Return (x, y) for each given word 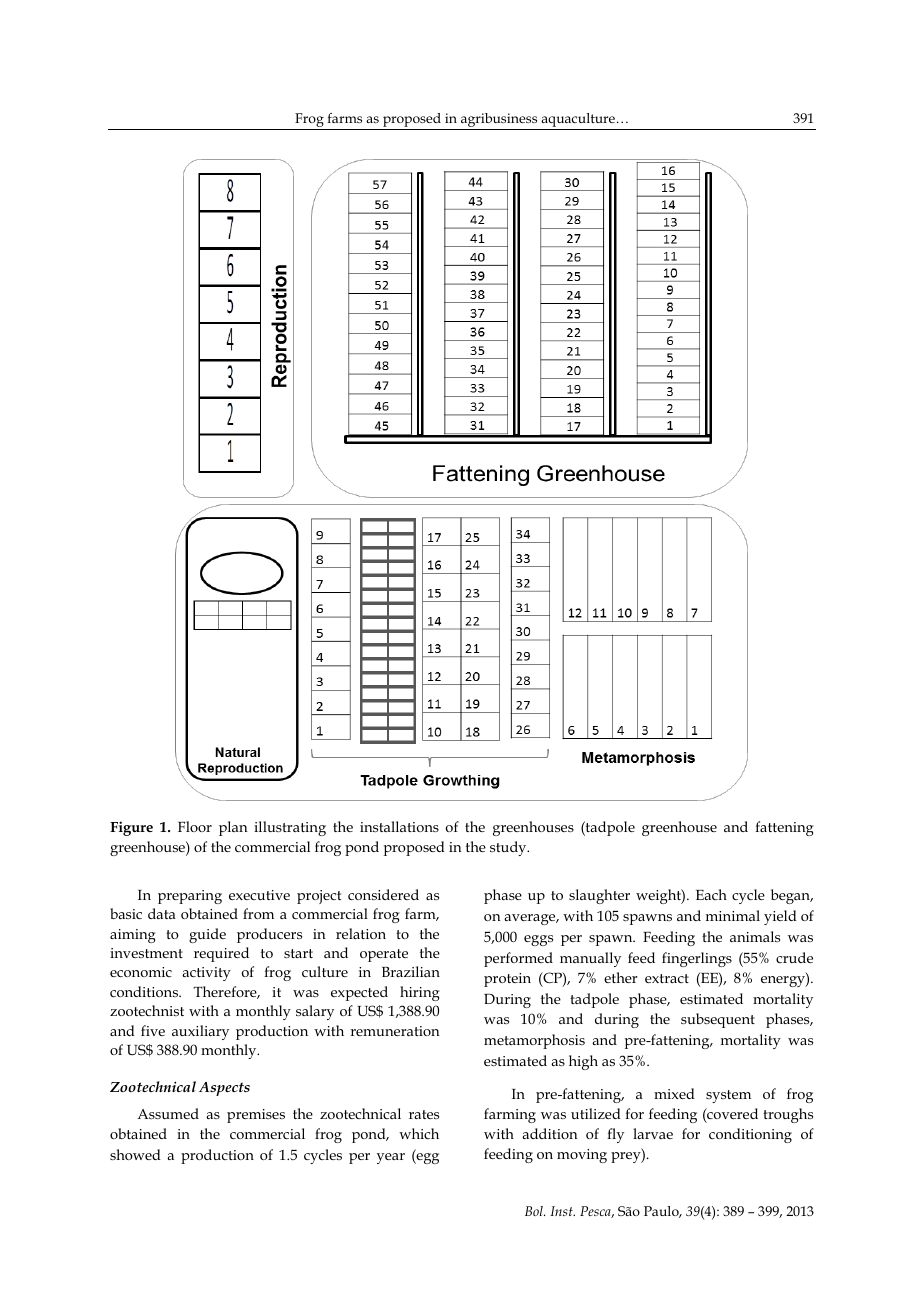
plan (233, 828)
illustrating (290, 828)
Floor (195, 826)
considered (383, 894)
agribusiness (499, 121)
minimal (733, 915)
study (509, 848)
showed (135, 1154)
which (419, 1133)
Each (711, 894)
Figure (131, 828)
